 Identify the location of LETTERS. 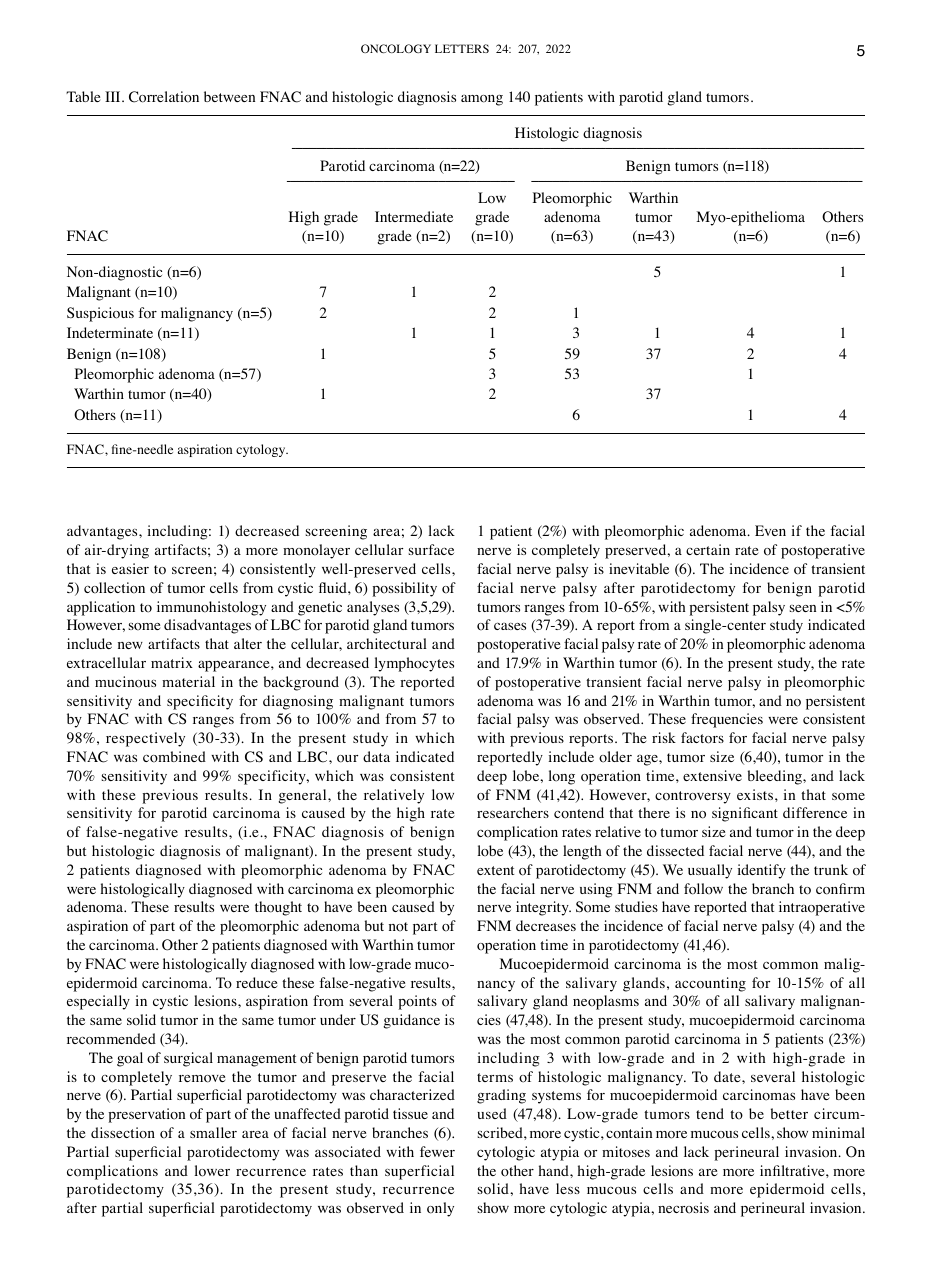
(462, 48).
